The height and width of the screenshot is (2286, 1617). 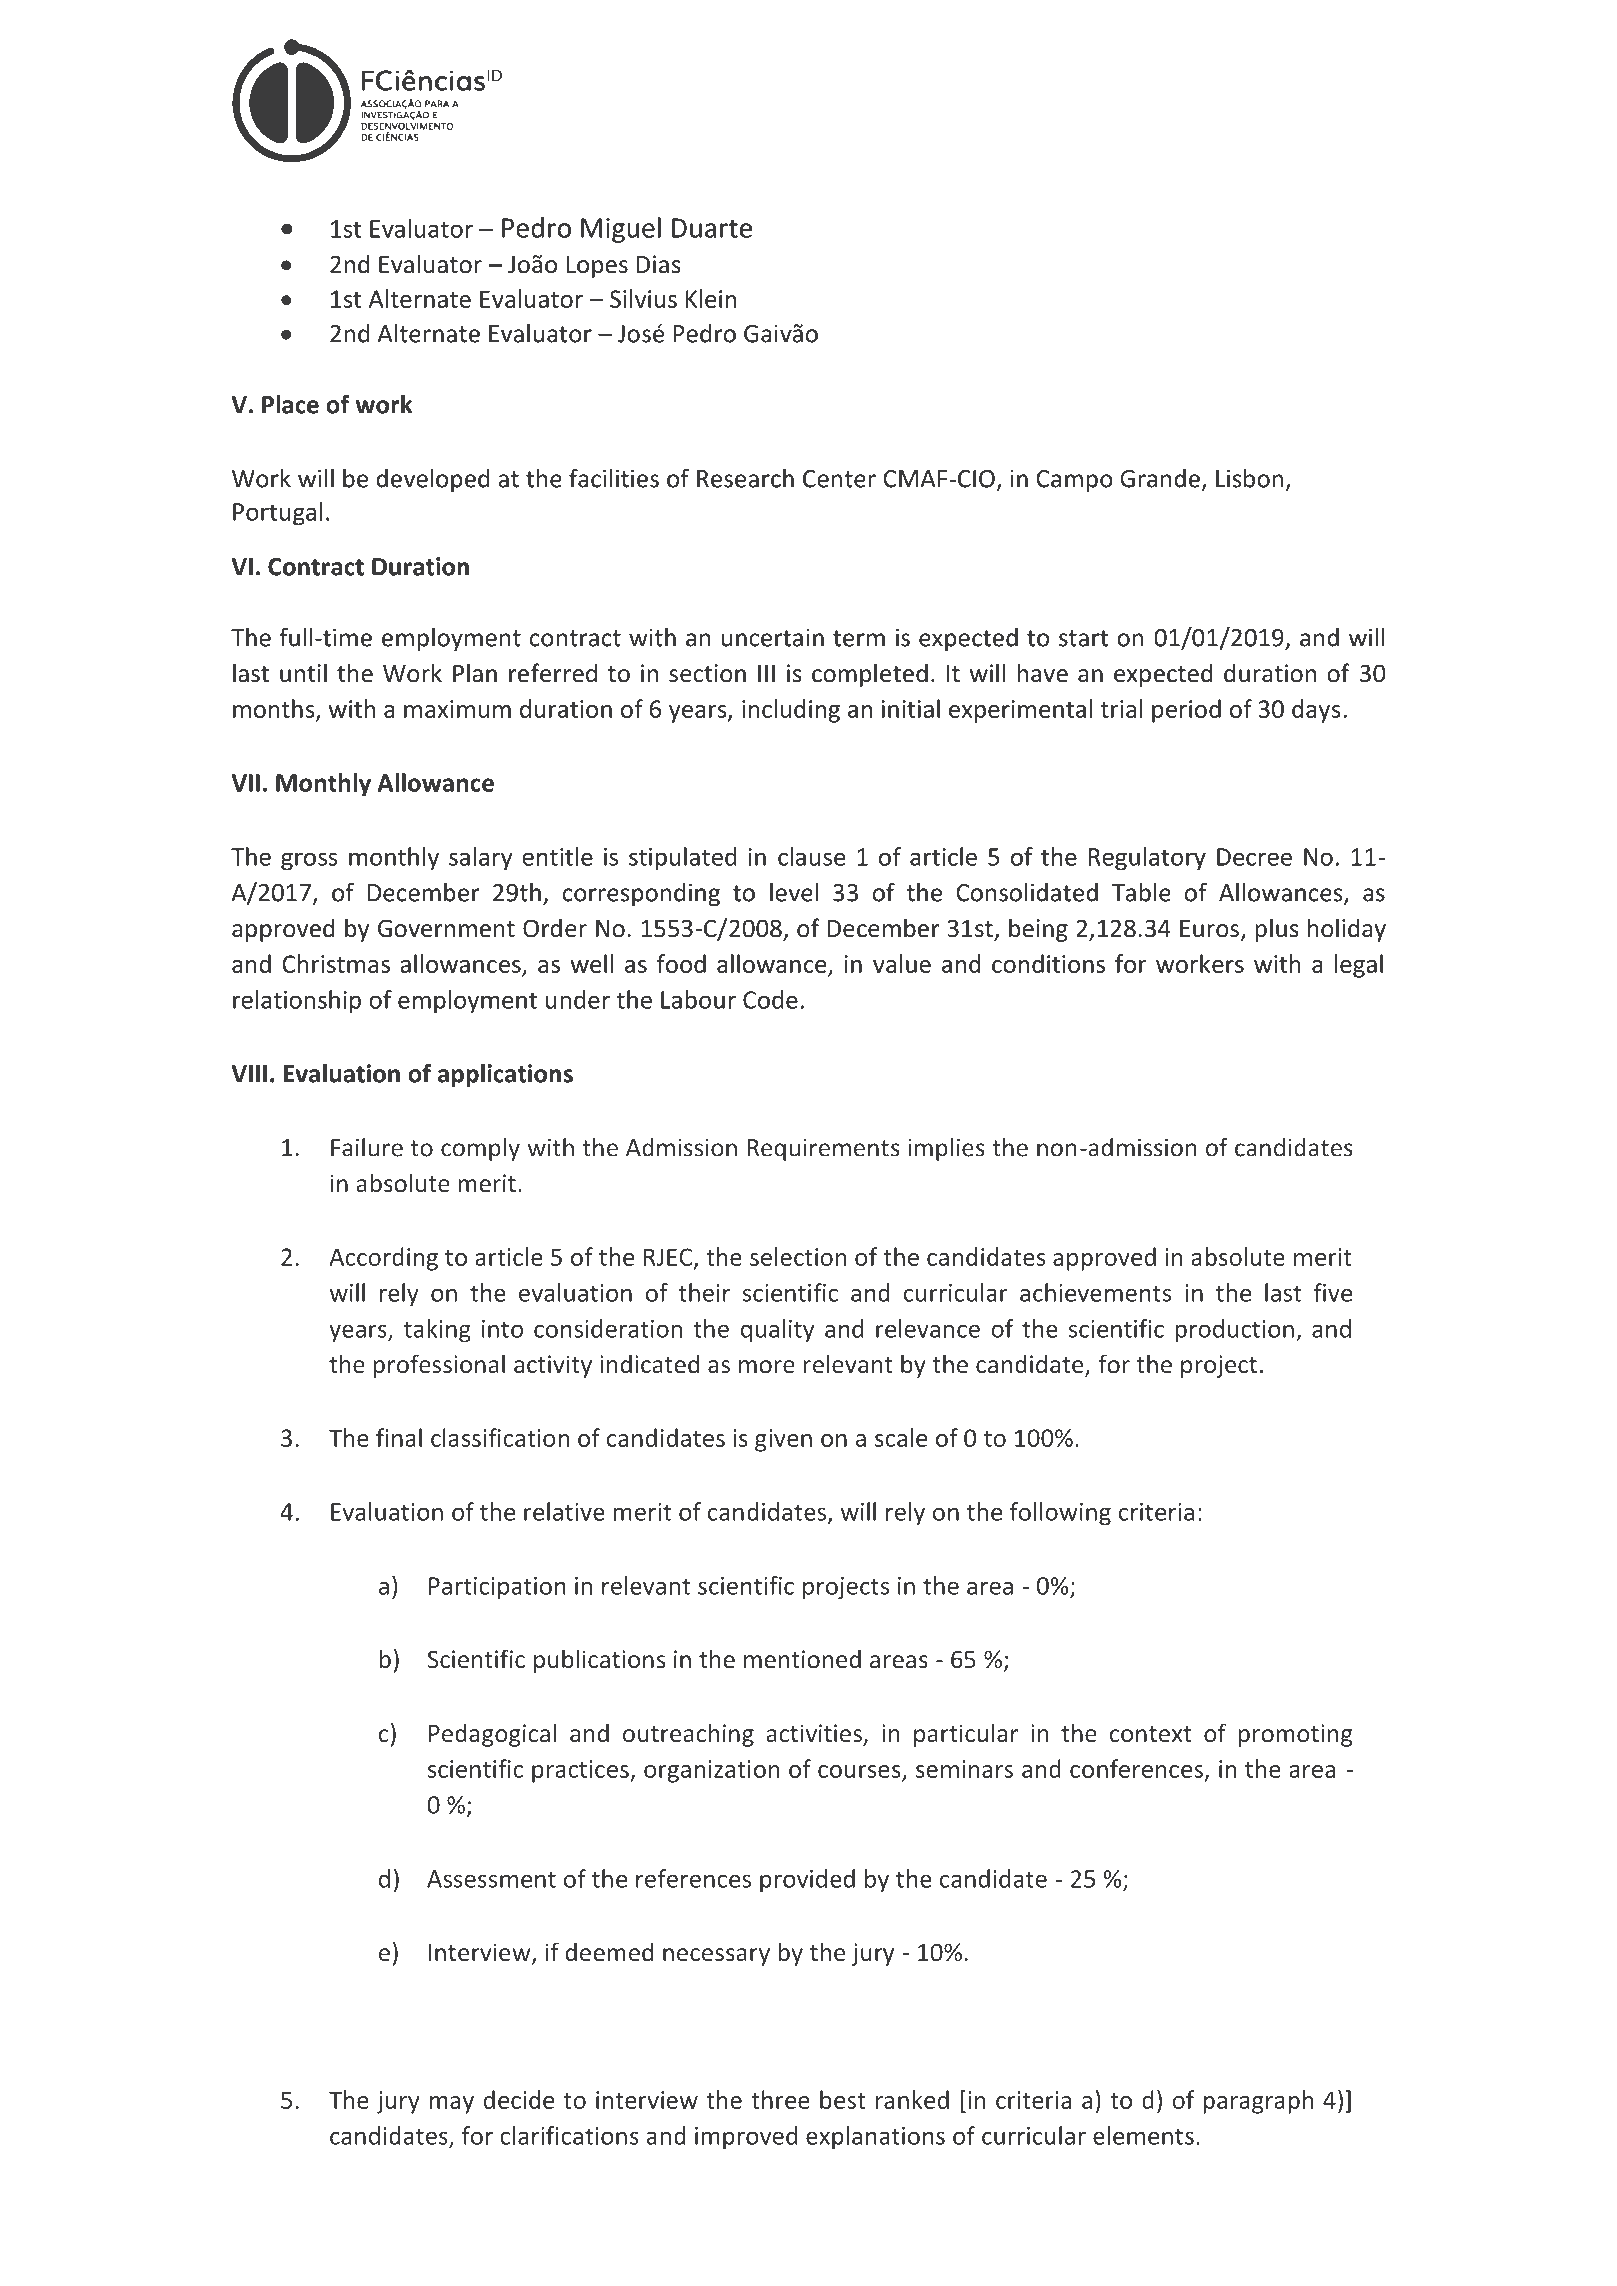 What do you see at coordinates (814, 1733) in the screenshot?
I see `activities` at bounding box center [814, 1733].
